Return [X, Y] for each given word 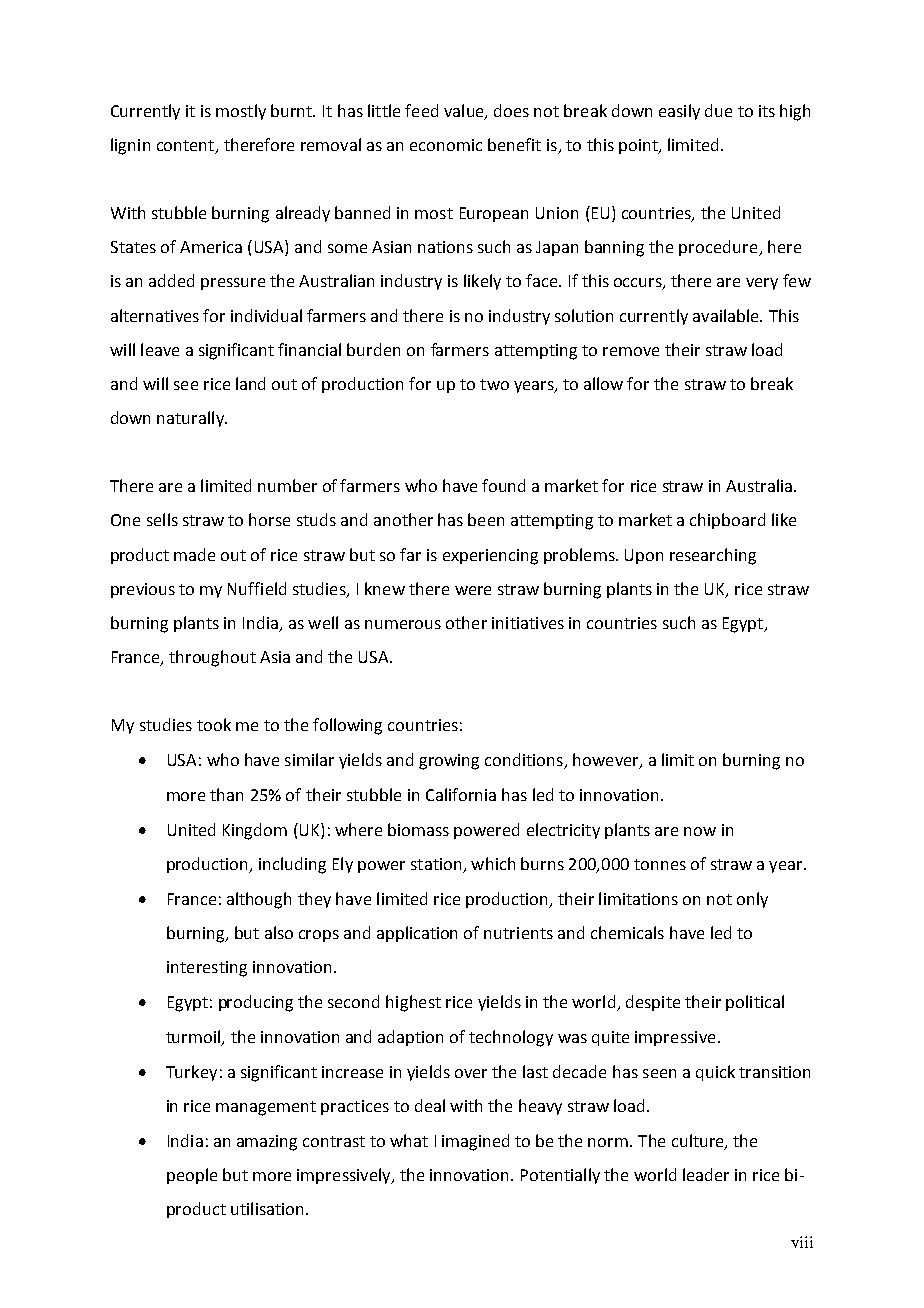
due [718, 110]
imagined [475, 1142]
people [192, 1176]
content [186, 147]
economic [446, 145]
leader [706, 1174]
